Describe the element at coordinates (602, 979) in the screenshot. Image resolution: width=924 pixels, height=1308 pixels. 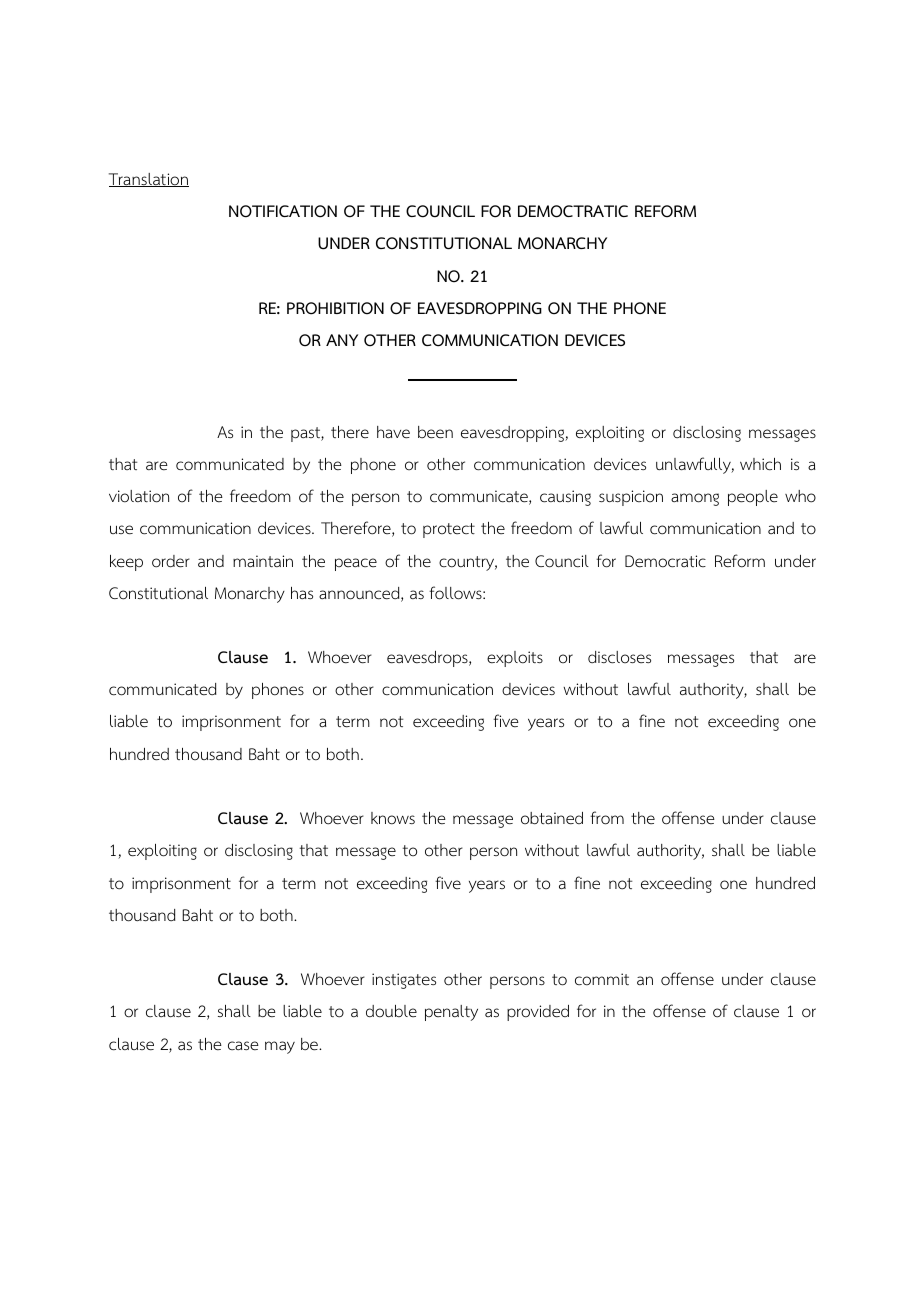
I see `commit` at that location.
